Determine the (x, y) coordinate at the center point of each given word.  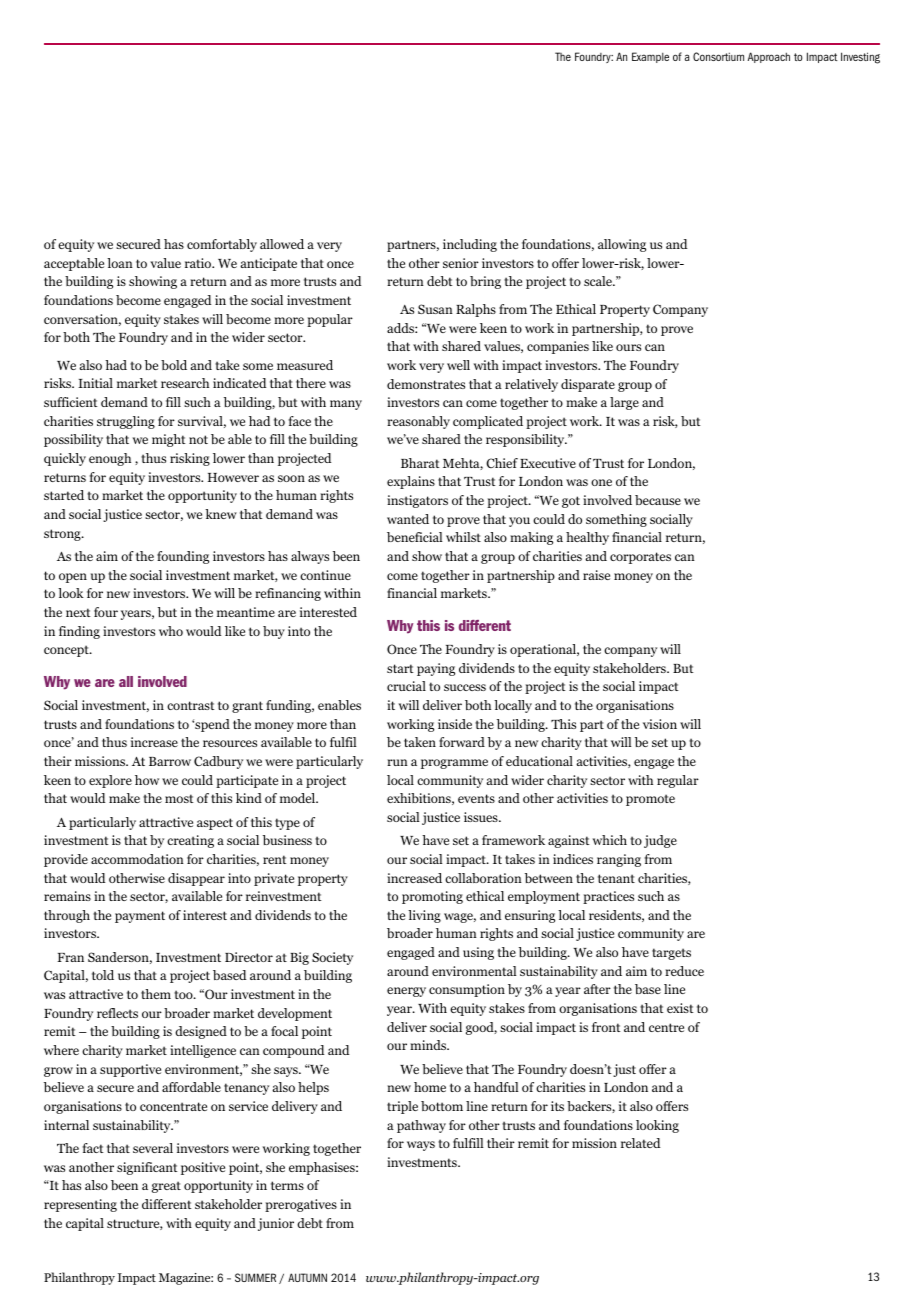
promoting (432, 897)
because (658, 500)
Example (650, 57)
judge (660, 841)
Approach (769, 57)
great (166, 1187)
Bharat (420, 463)
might (169, 440)
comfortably (222, 245)
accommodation (137, 859)
